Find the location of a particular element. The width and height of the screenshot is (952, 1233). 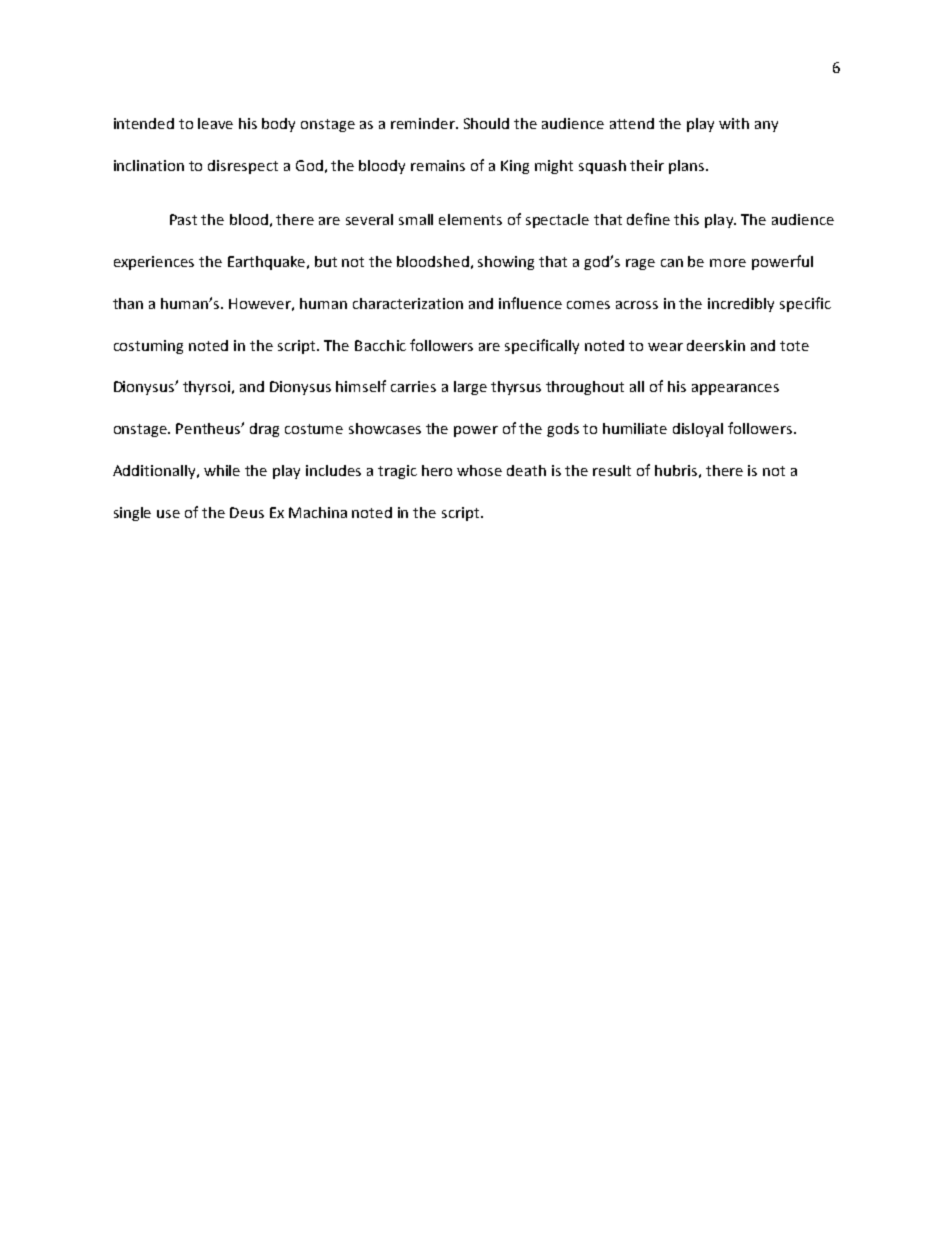

whose is located at coordinates (479, 470).
